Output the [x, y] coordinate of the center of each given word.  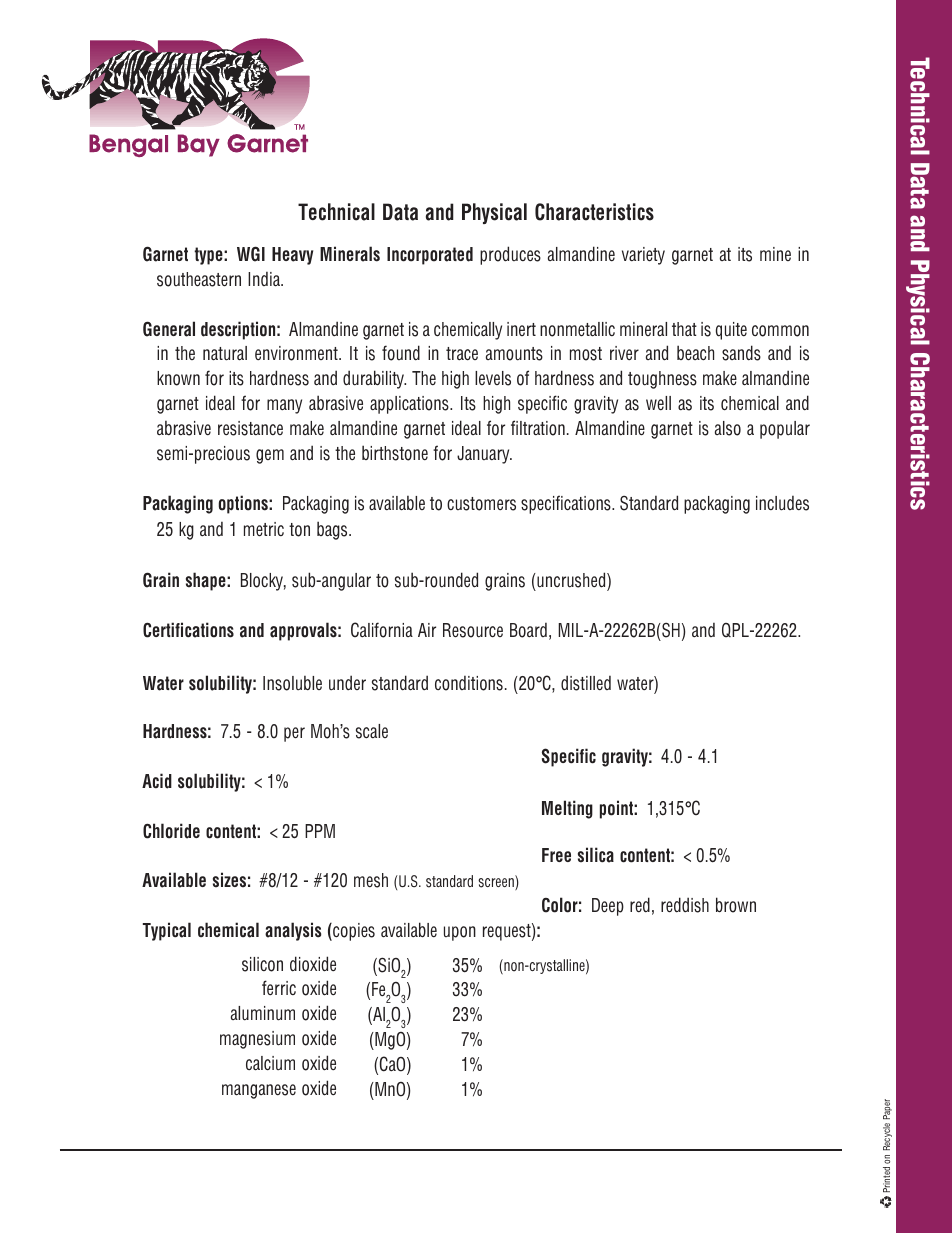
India [265, 279]
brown [736, 905]
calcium [270, 1063]
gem [270, 456]
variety [643, 256]
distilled [586, 683]
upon [460, 933]
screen [497, 884]
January [484, 455]
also [728, 428]
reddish [685, 905]
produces [510, 255]
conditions [469, 683]
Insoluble [292, 683]
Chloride [171, 831]
